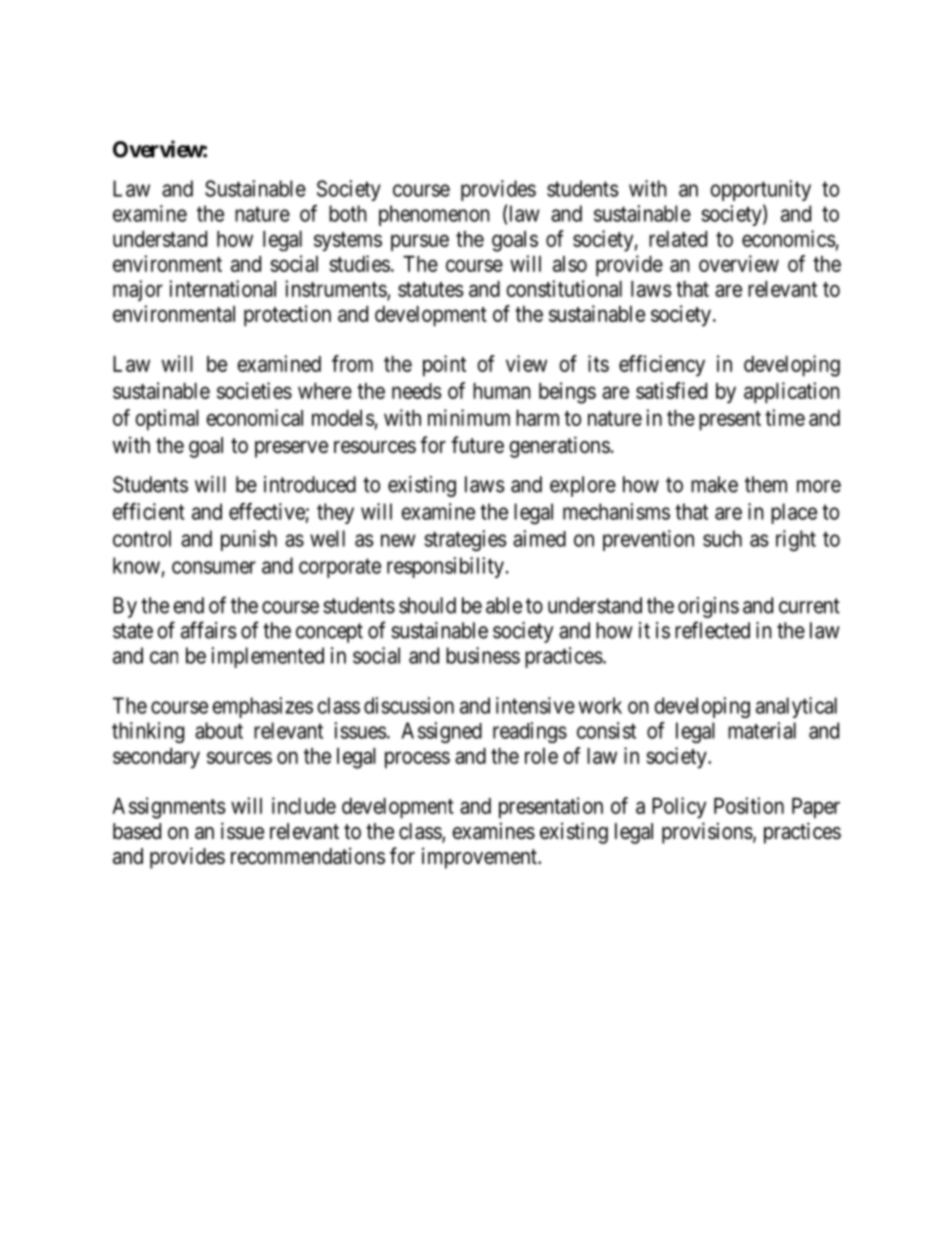 The image size is (952, 1233). Describe the element at coordinates (760, 190) in the screenshot. I see `opportunity` at that location.
